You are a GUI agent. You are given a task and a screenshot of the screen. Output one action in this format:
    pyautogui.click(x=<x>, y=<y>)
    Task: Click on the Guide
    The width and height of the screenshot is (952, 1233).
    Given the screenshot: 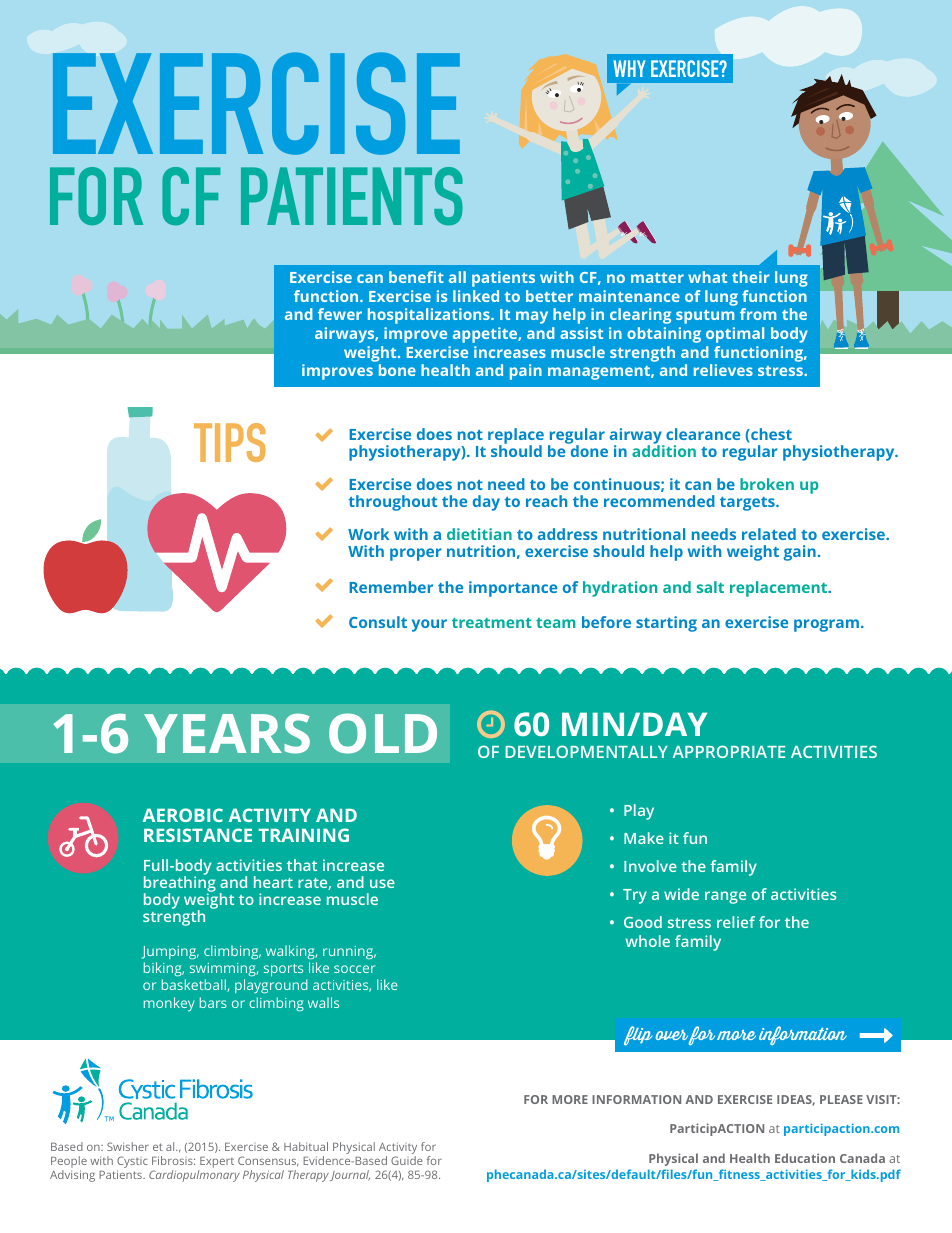 What is the action you would take?
    pyautogui.click(x=407, y=1160)
